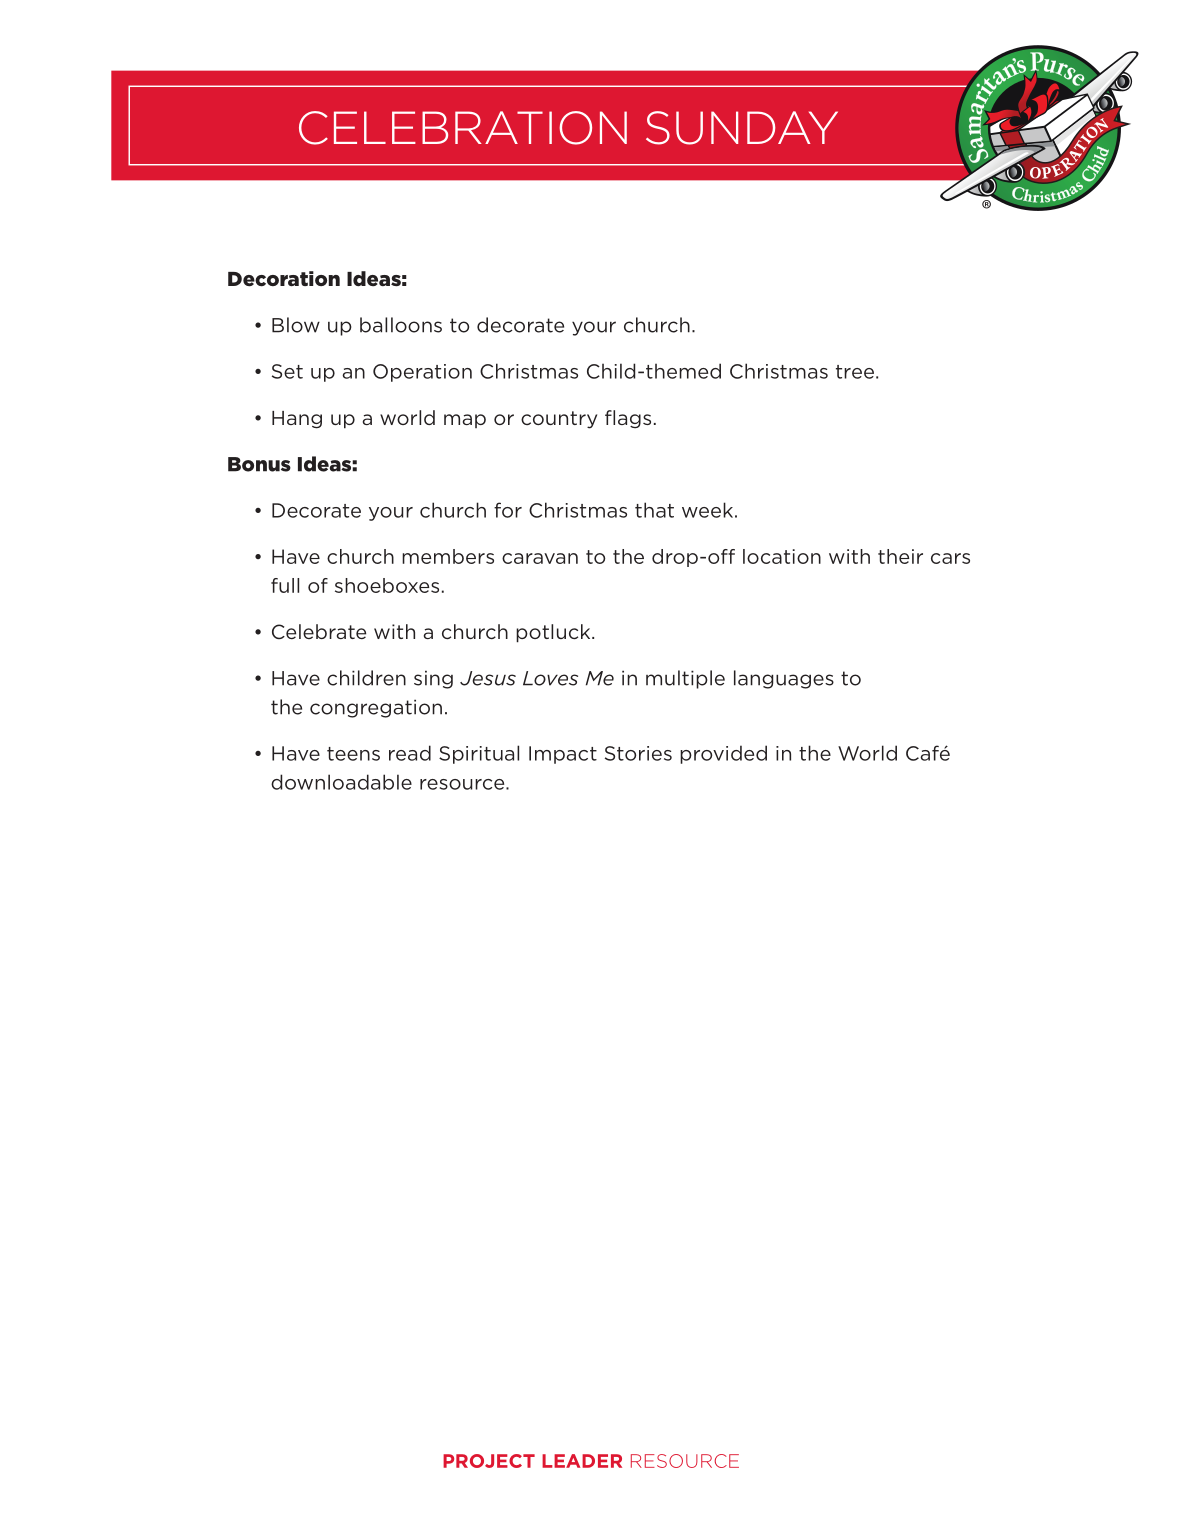 The image size is (1181, 1528). What do you see at coordinates (489, 1461) in the screenshot?
I see `PROJECT` at bounding box center [489, 1461].
